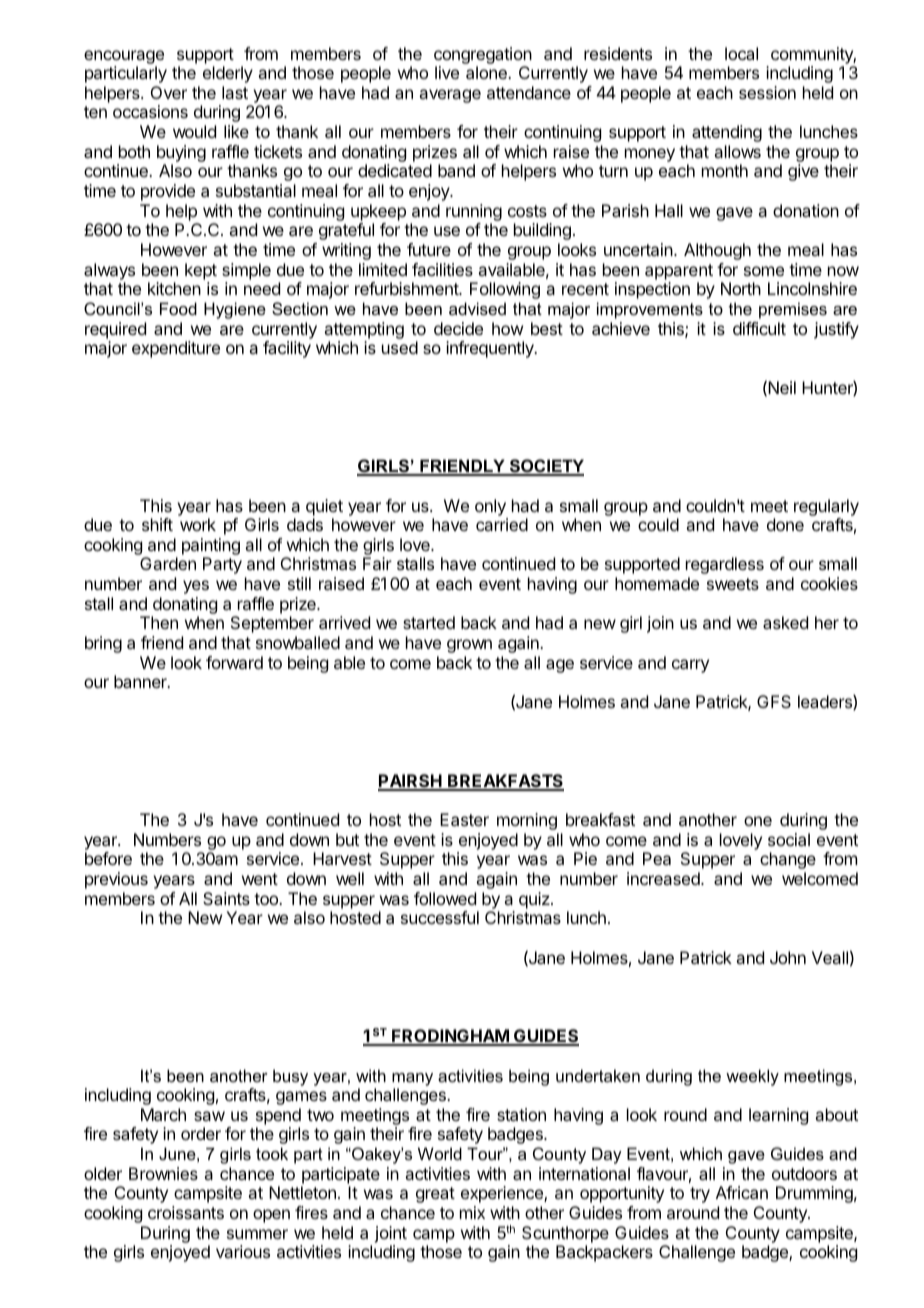 The width and height of the document is (924, 1308). What do you see at coordinates (169, 92) in the document?
I see `Over` at bounding box center [169, 92].
